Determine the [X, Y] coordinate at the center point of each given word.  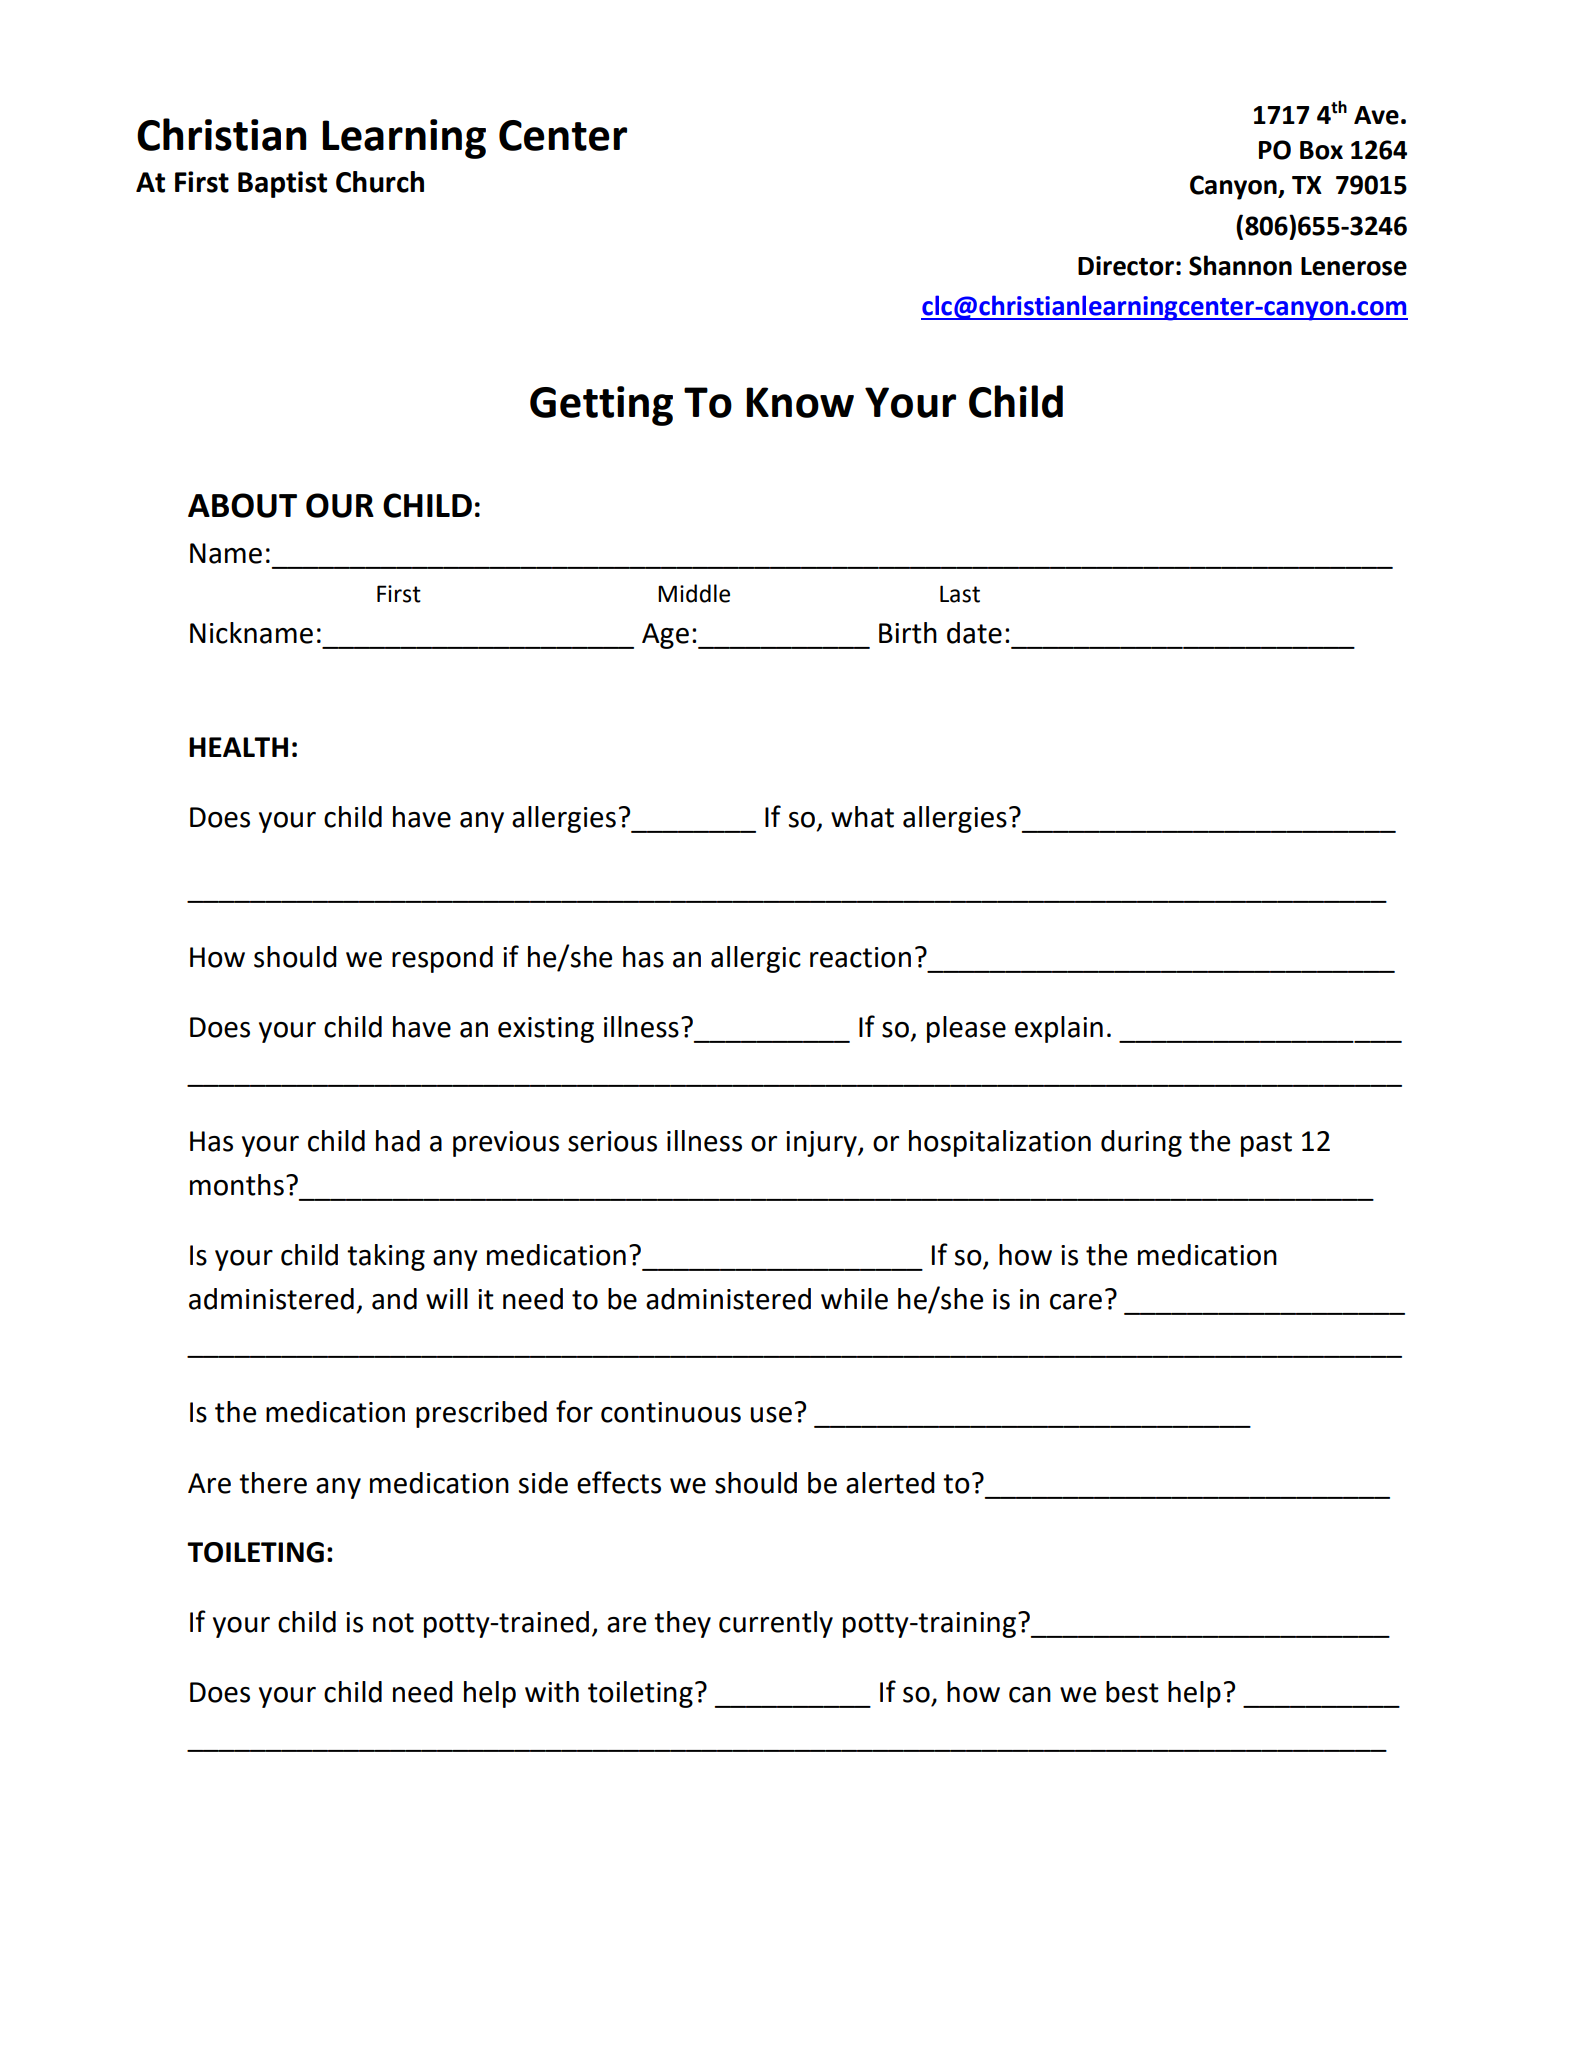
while [854, 1299]
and [394, 1299]
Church [380, 182]
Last [960, 594]
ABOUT [242, 505]
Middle [694, 593]
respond [442, 959]
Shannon [1240, 265]
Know [800, 402]
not [393, 1623]
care [1076, 1302]
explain [1059, 1029]
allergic [756, 959]
